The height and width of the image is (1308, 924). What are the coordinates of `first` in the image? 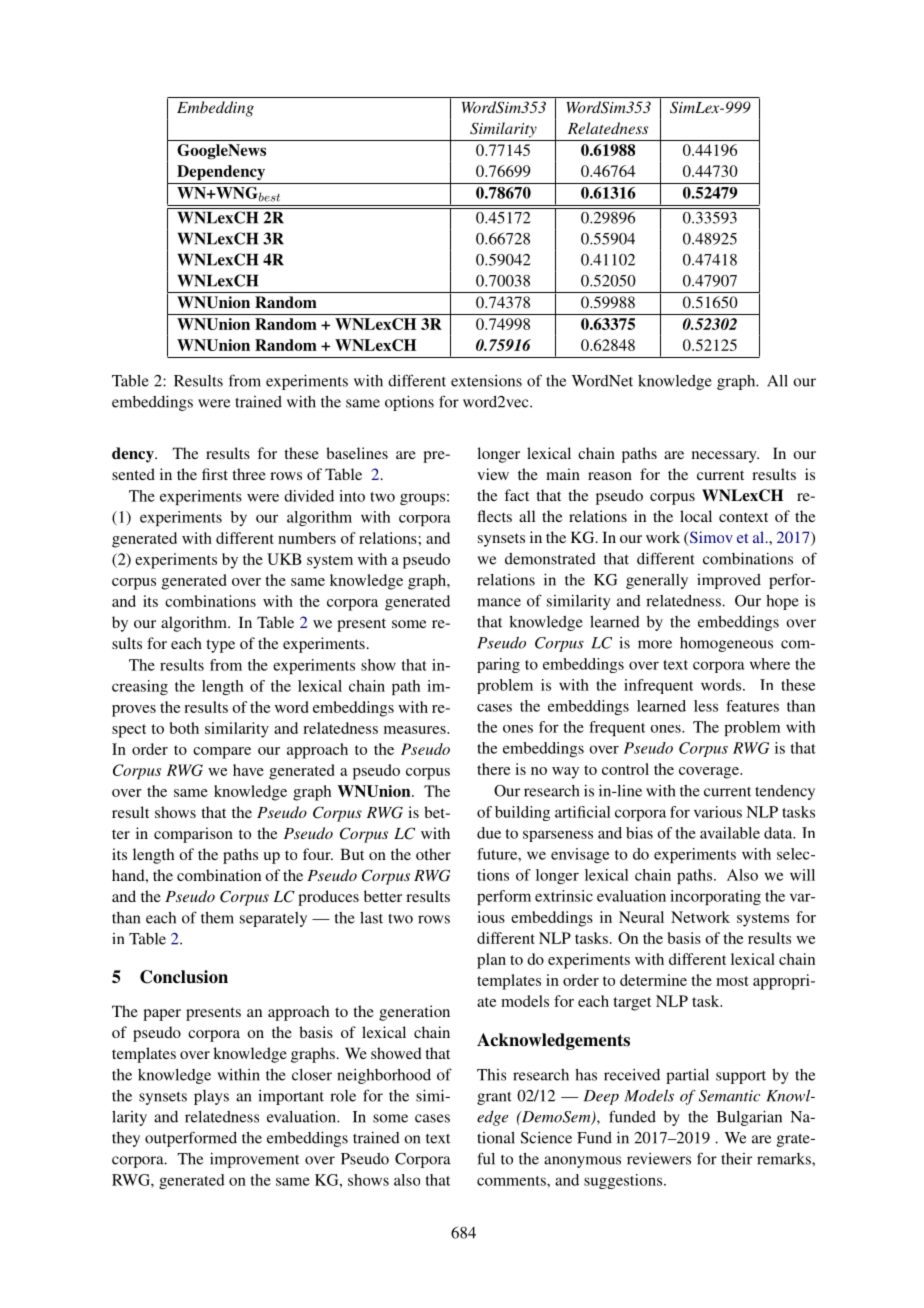 It's located at (215, 474).
